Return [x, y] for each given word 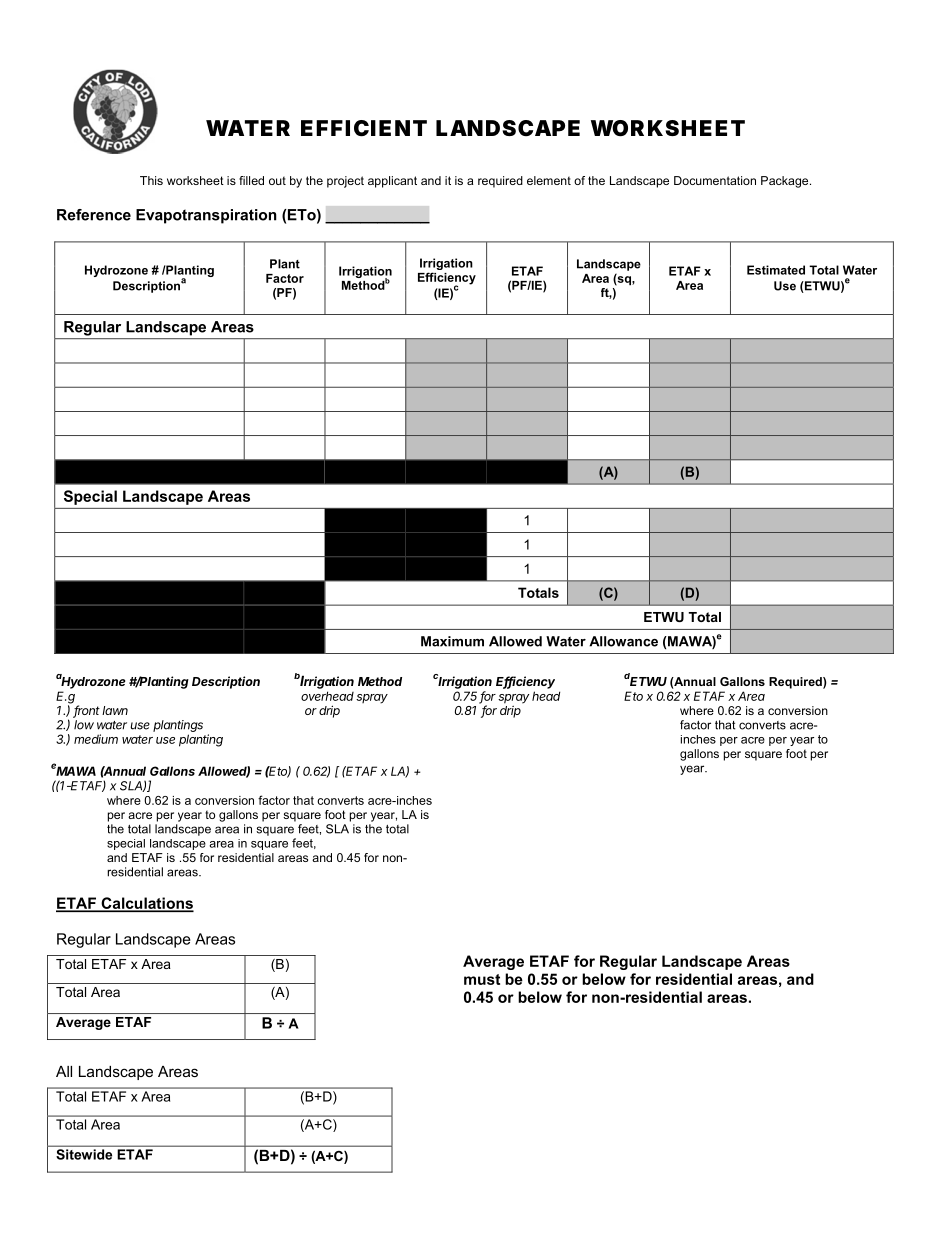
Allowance [623, 641]
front [86, 711]
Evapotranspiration [206, 216]
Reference [94, 215]
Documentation [715, 180]
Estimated [776, 270]
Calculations [146, 904]
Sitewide [84, 1154]
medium [96, 739]
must [482, 979]
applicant [392, 182]
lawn [115, 710]
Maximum [452, 641]
